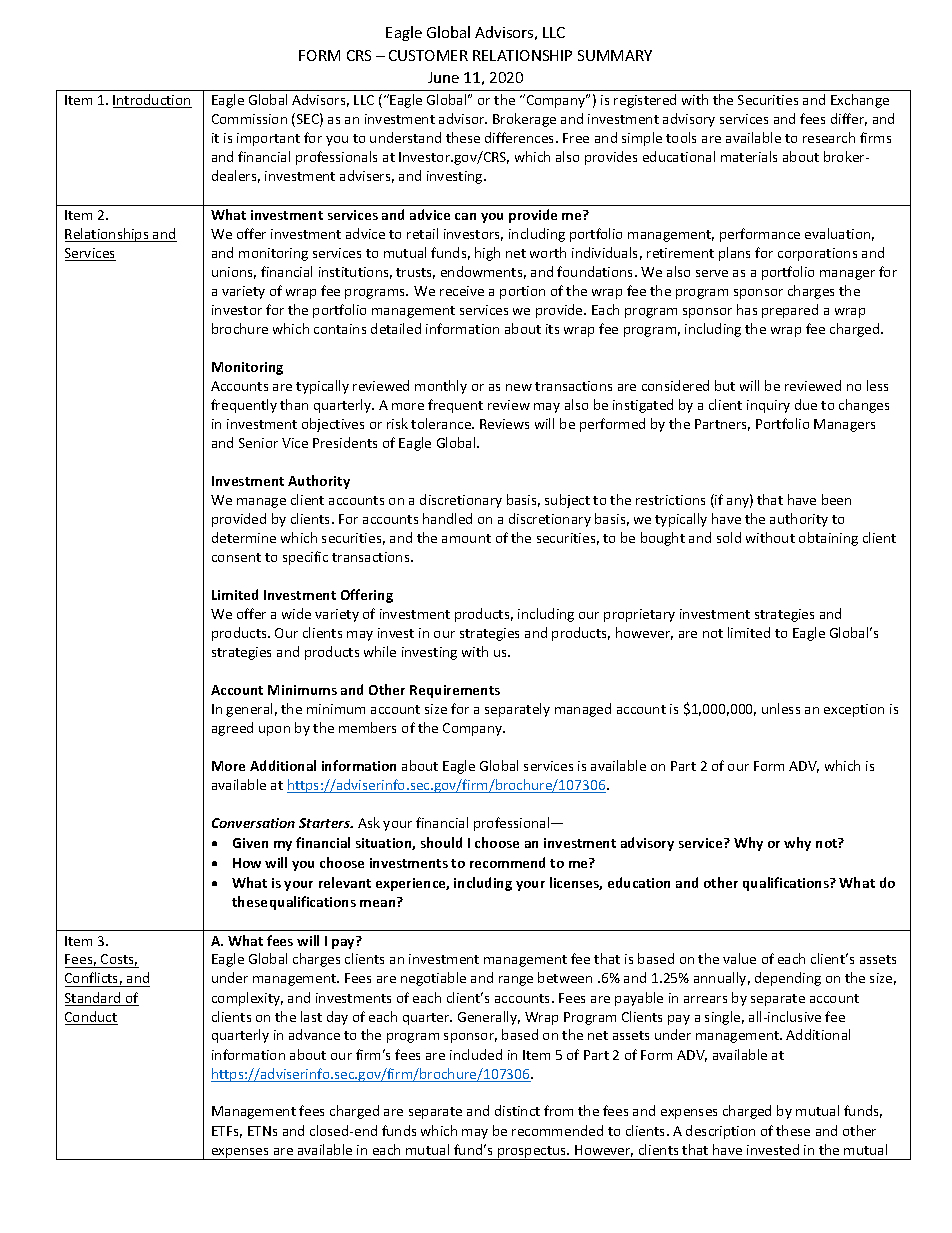  What do you see at coordinates (91, 1018) in the document?
I see `Conduct` at bounding box center [91, 1018].
